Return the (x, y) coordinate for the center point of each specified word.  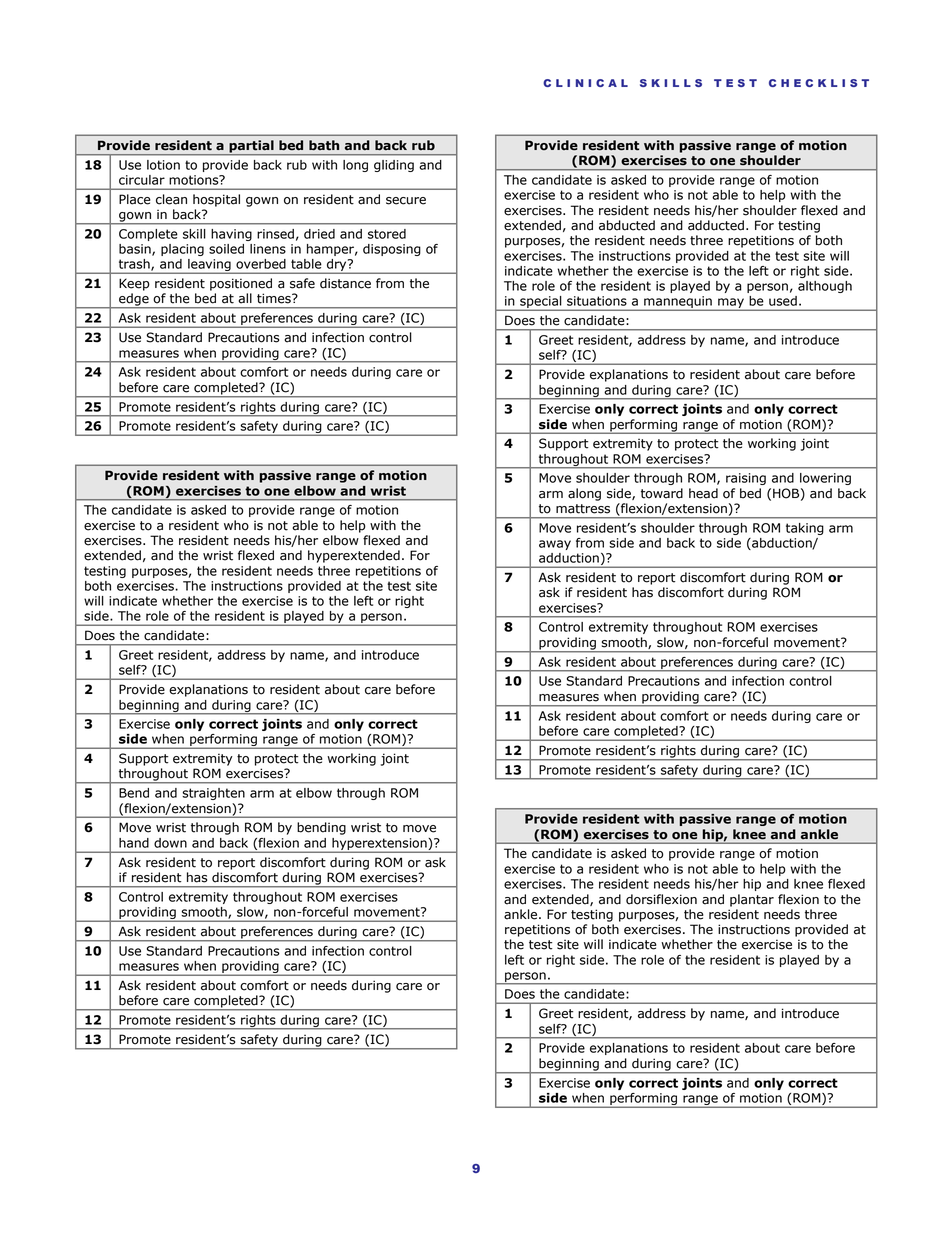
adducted (716, 225)
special (541, 303)
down (170, 843)
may (731, 304)
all (245, 298)
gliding (394, 166)
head (703, 493)
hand (134, 843)
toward (662, 493)
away (555, 545)
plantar (752, 900)
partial (251, 147)
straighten (213, 794)
